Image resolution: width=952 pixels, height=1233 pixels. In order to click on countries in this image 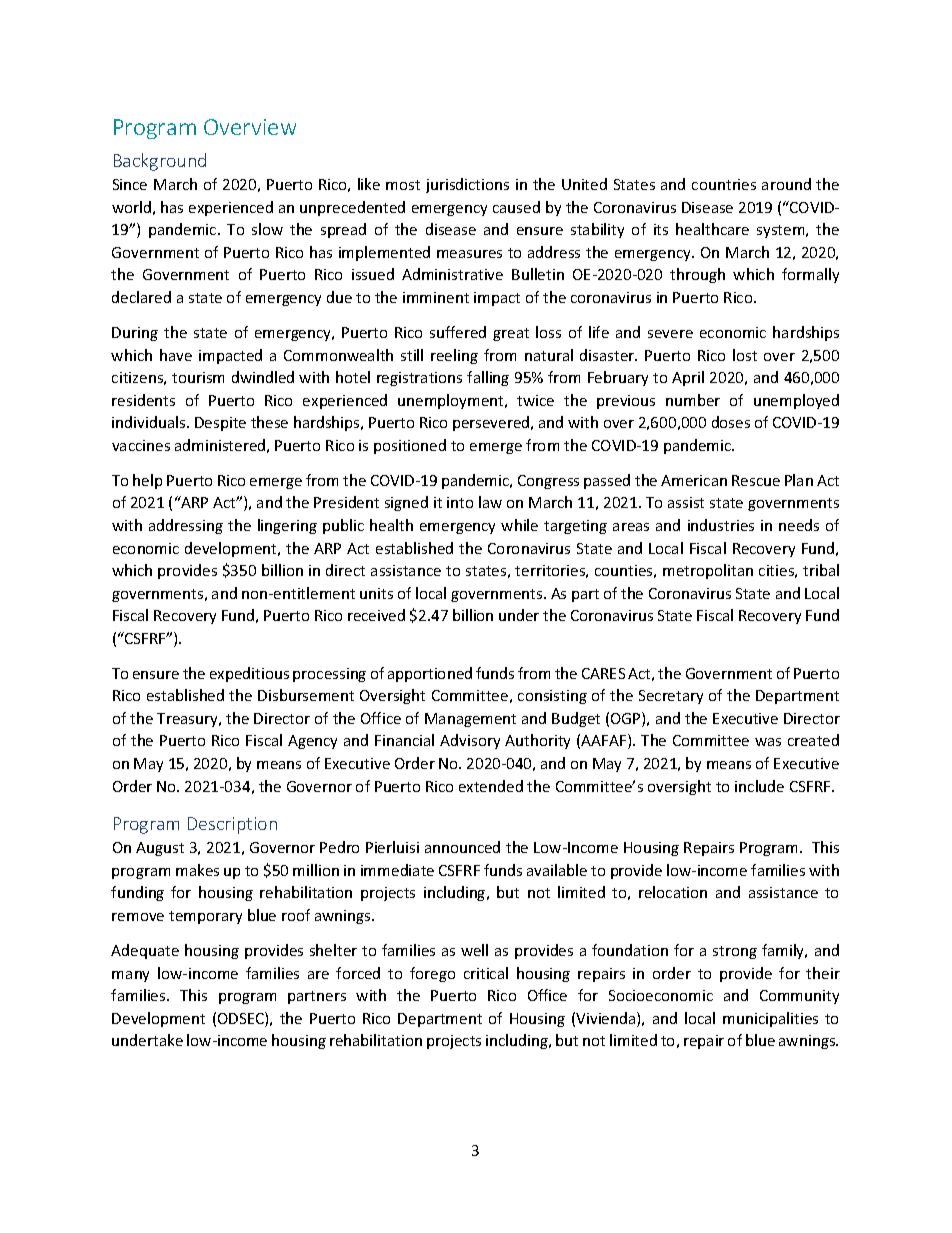, I will do `click(724, 184)`.
